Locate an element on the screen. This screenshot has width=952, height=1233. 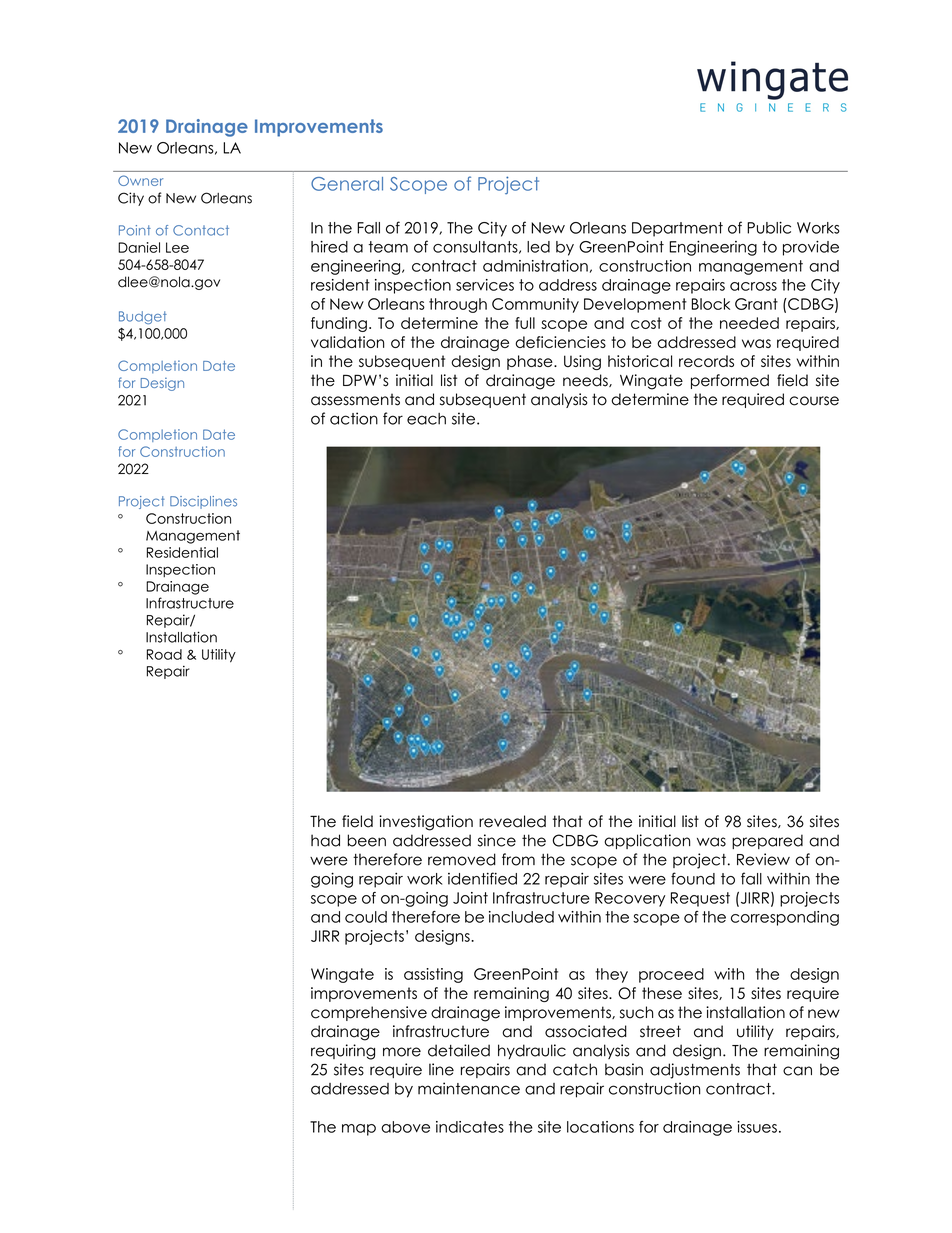
maintenance is located at coordinates (469, 1088).
